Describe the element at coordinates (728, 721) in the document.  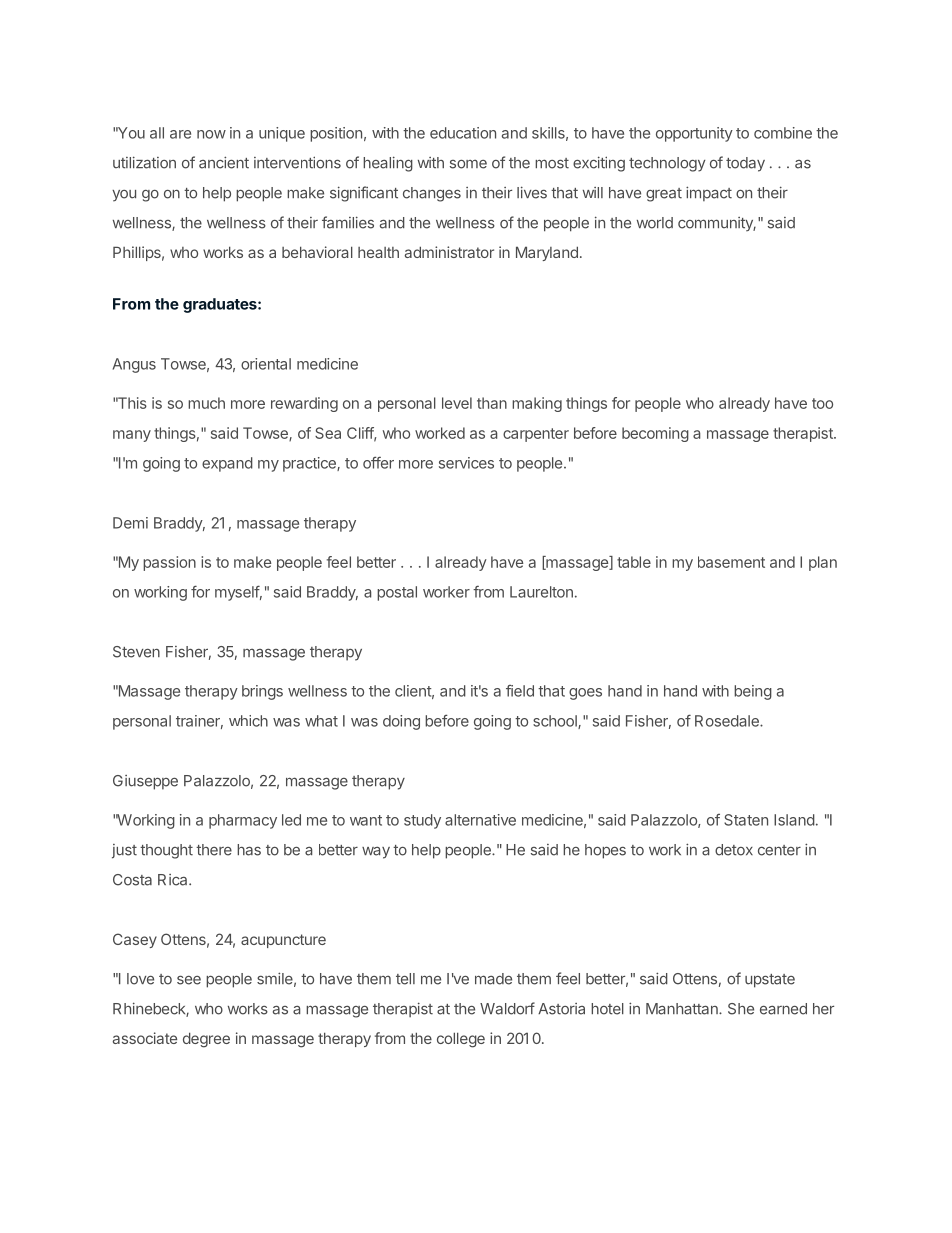
I see `Rosedale` at that location.
